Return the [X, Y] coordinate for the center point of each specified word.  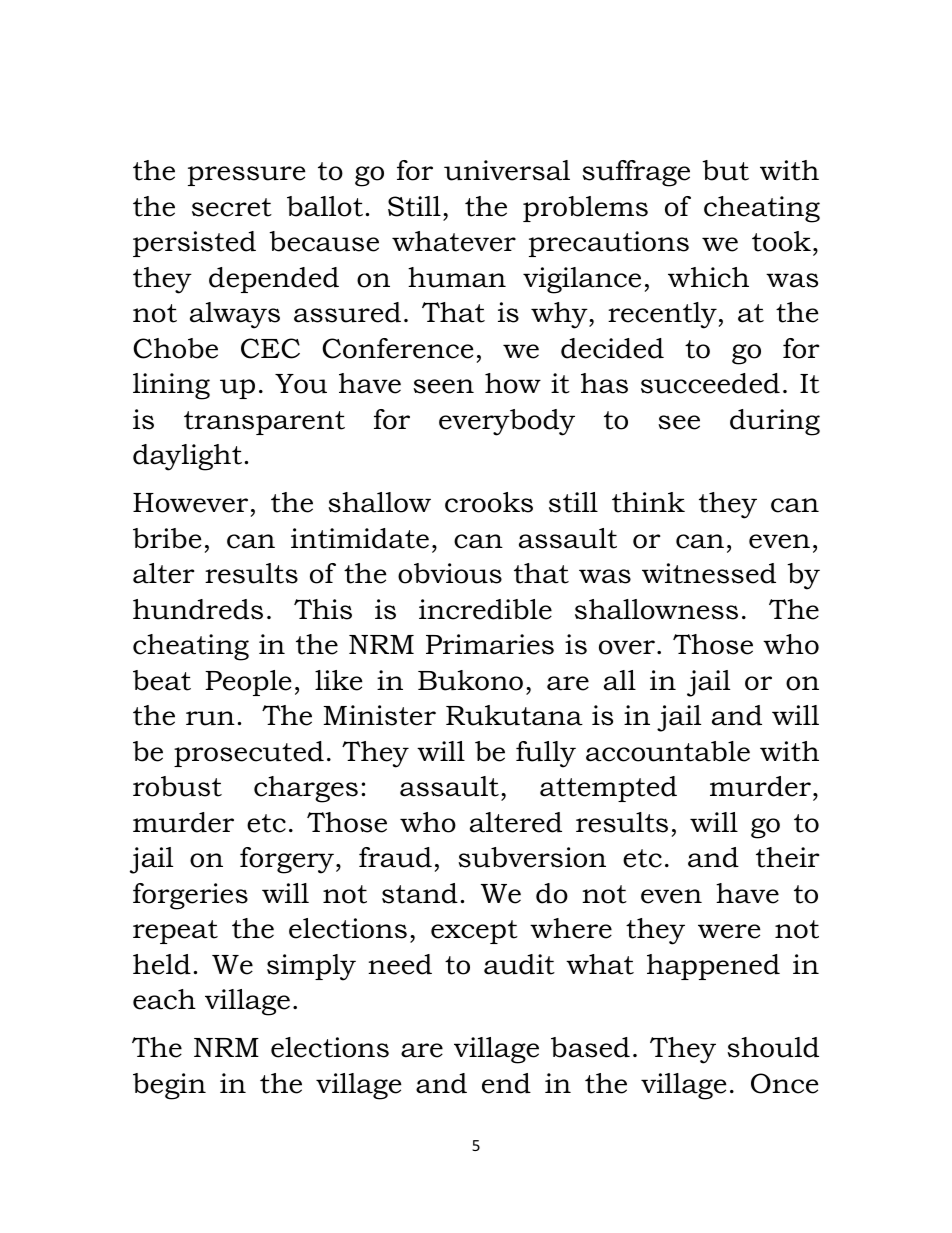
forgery [287, 860]
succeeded [710, 383]
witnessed [709, 573]
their [787, 857]
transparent [264, 423]
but [725, 170]
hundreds [198, 609]
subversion [532, 857]
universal [507, 170]
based [590, 1047]
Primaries [490, 644]
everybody [507, 422]
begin [169, 1086]
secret [232, 207]
